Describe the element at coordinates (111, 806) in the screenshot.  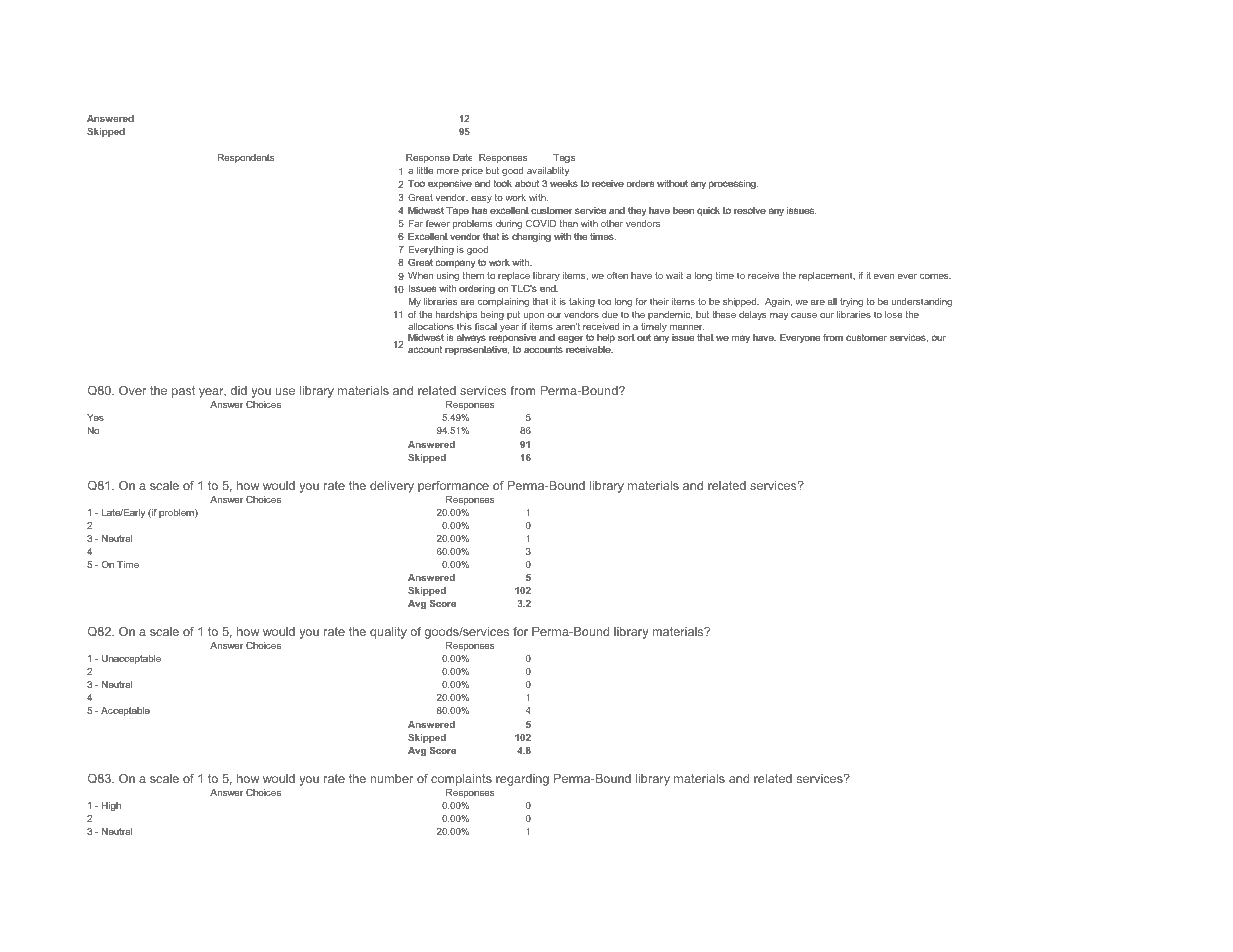
I see `High` at that location.
